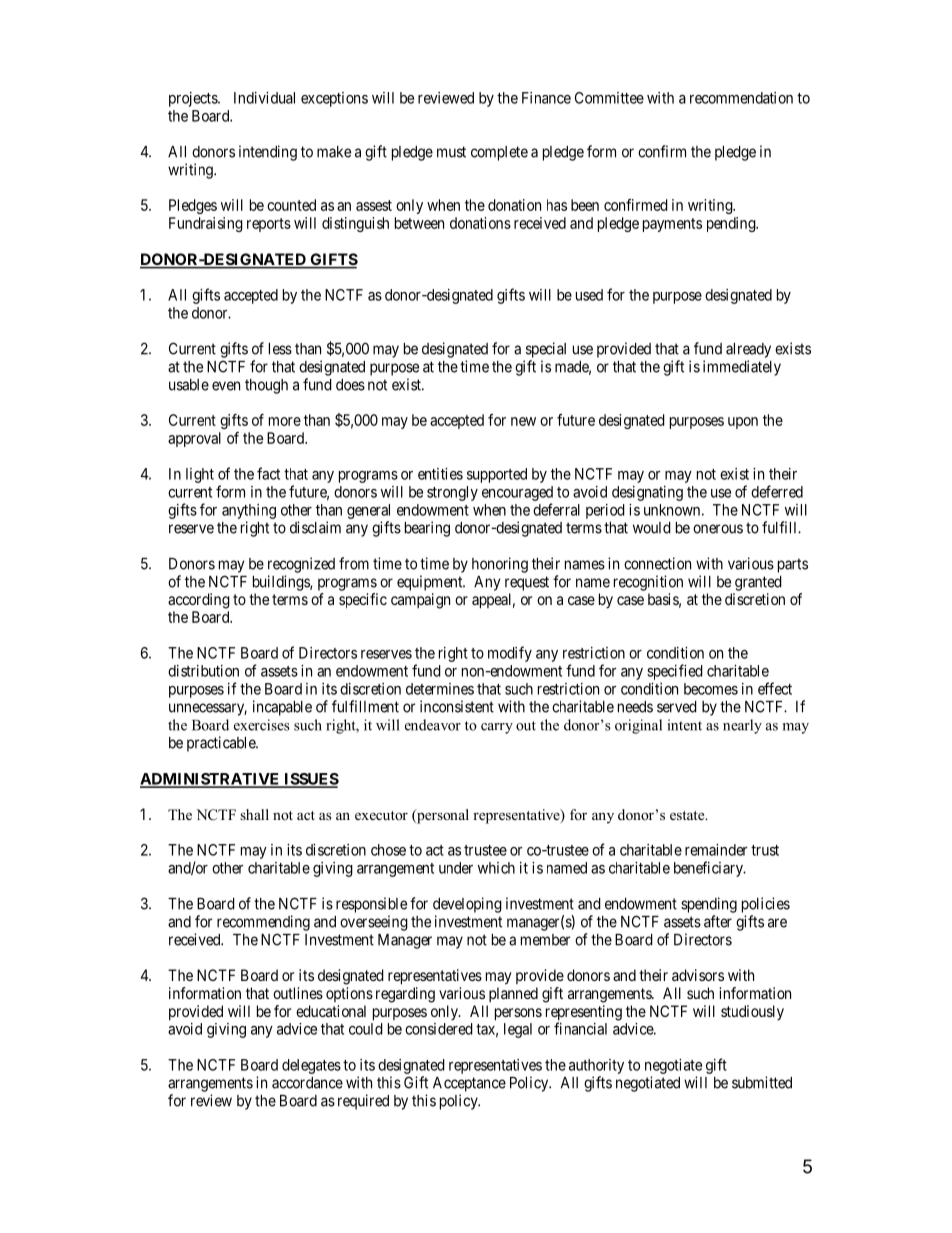 The height and width of the screenshot is (1233, 952). What do you see at coordinates (527, 583) in the screenshot?
I see `request` at bounding box center [527, 583].
